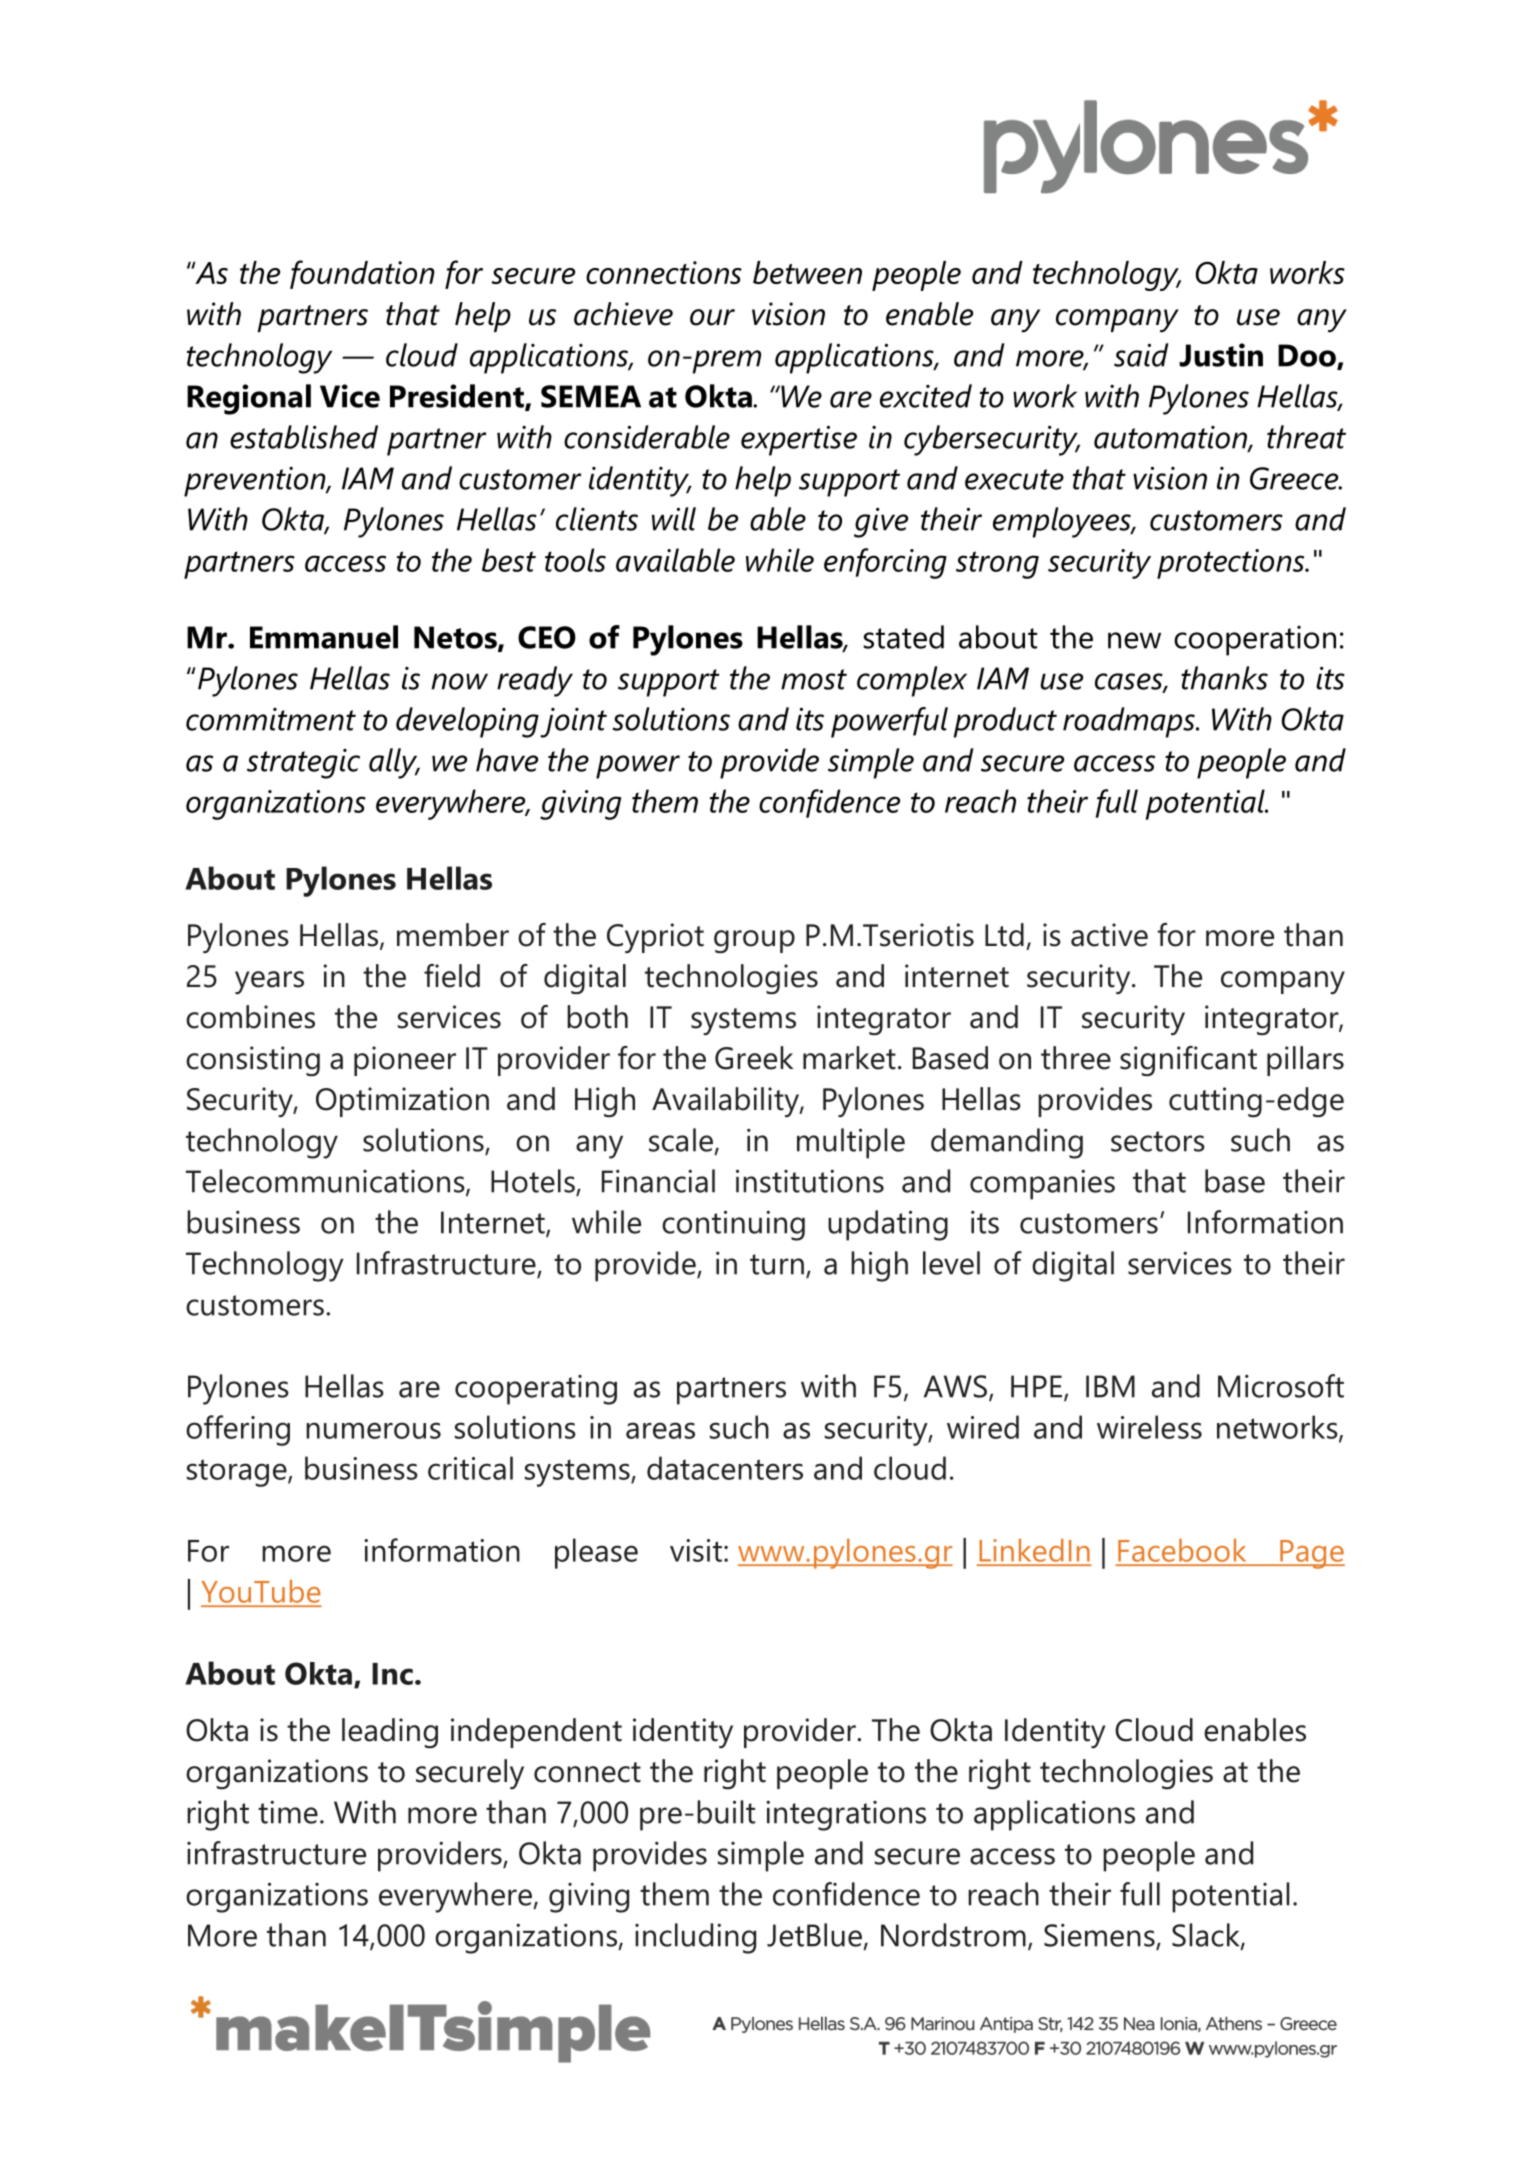  What do you see at coordinates (726, 1102) in the page?
I see `Availability` at bounding box center [726, 1102].
